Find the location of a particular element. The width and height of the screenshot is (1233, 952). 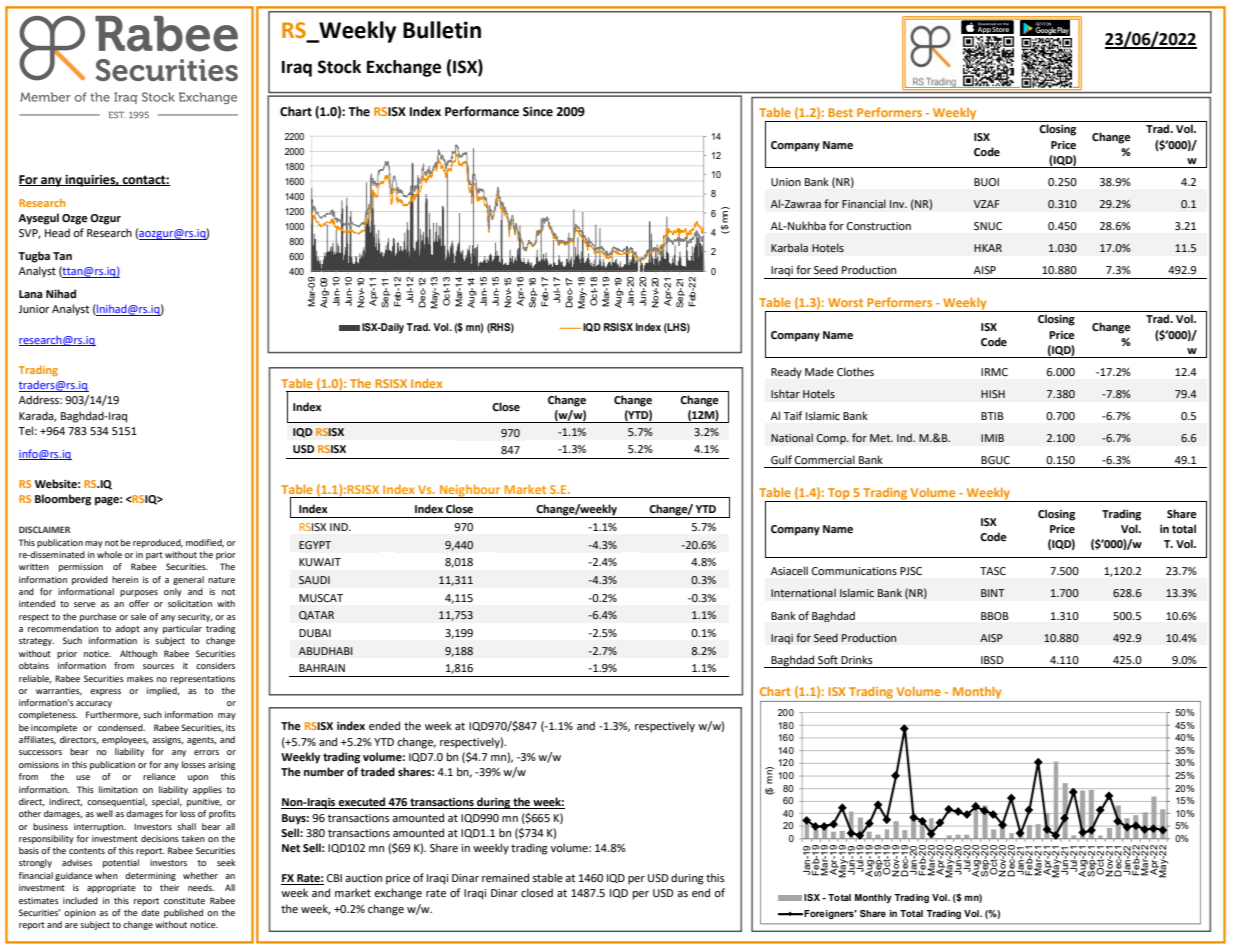

Worst is located at coordinates (845, 302).
